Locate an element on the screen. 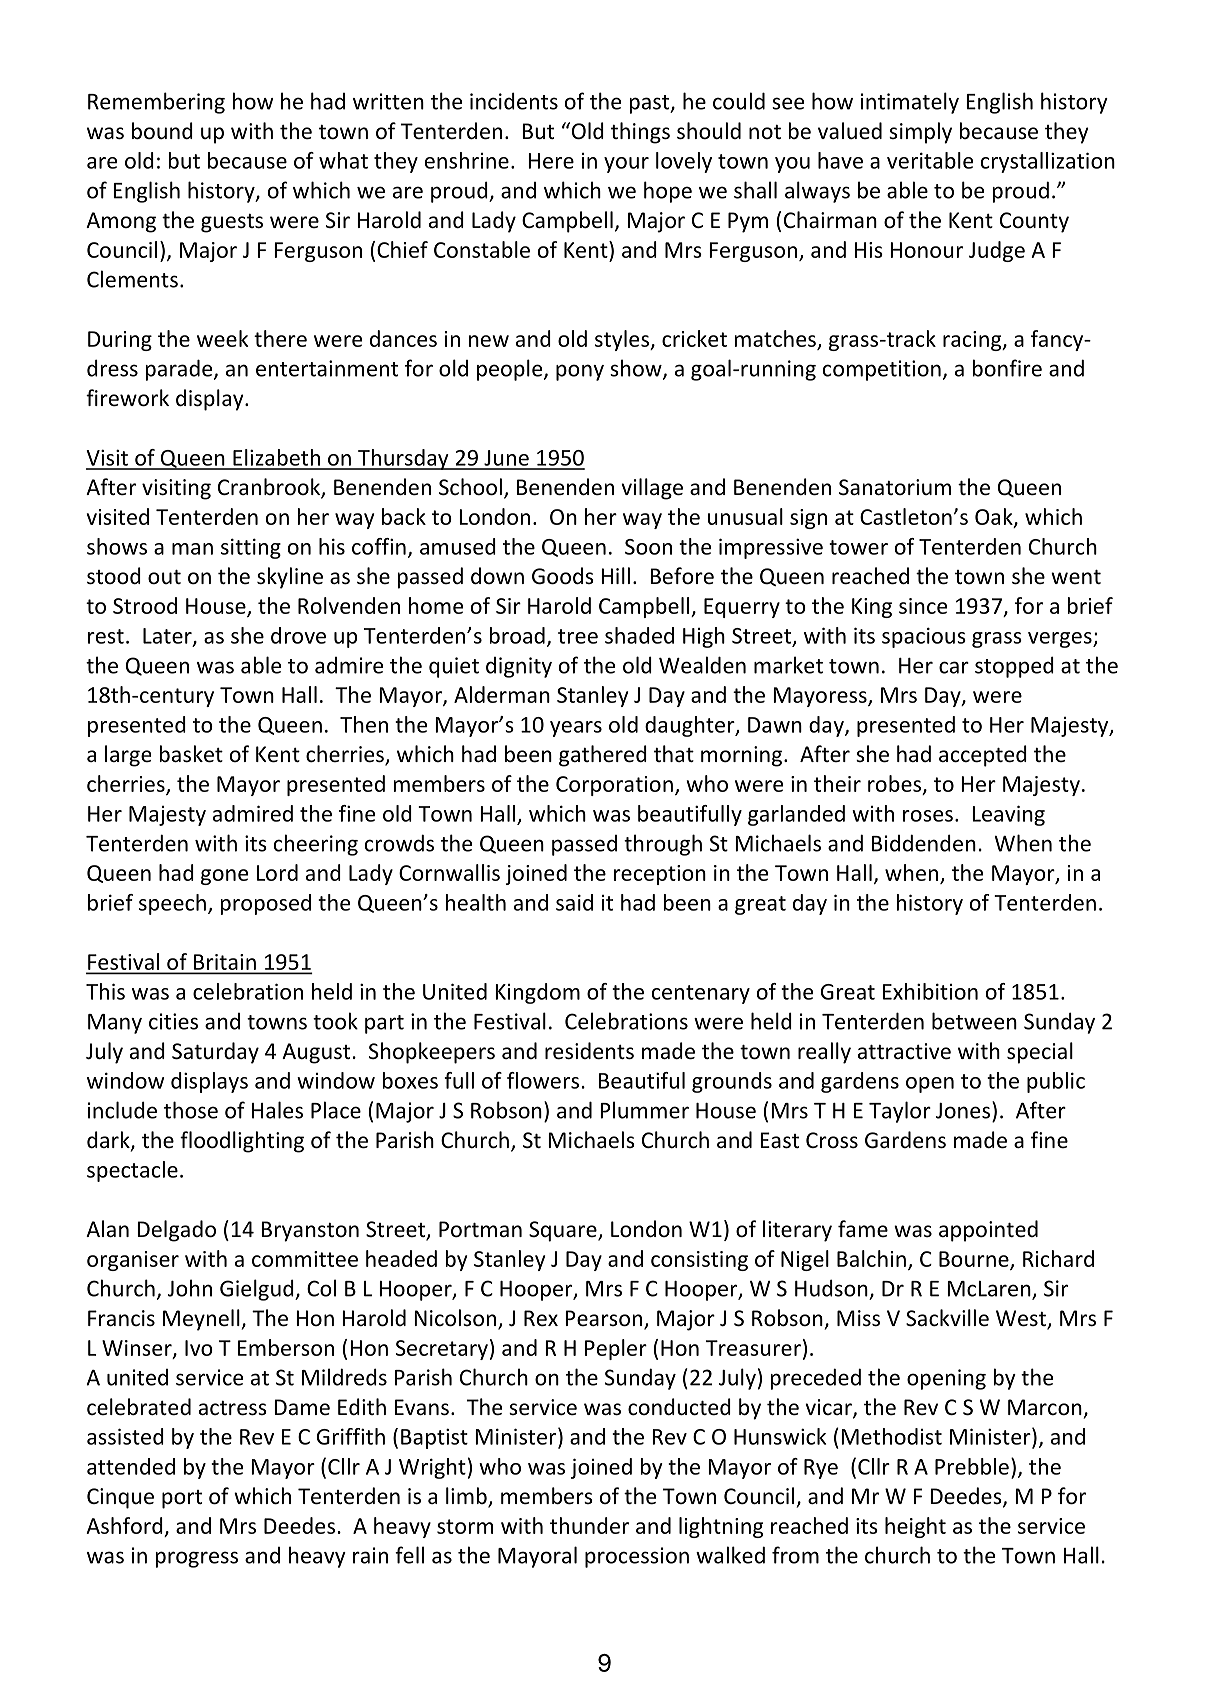 This screenshot has height=1705, width=1206. Saturday is located at coordinates (215, 1053).
